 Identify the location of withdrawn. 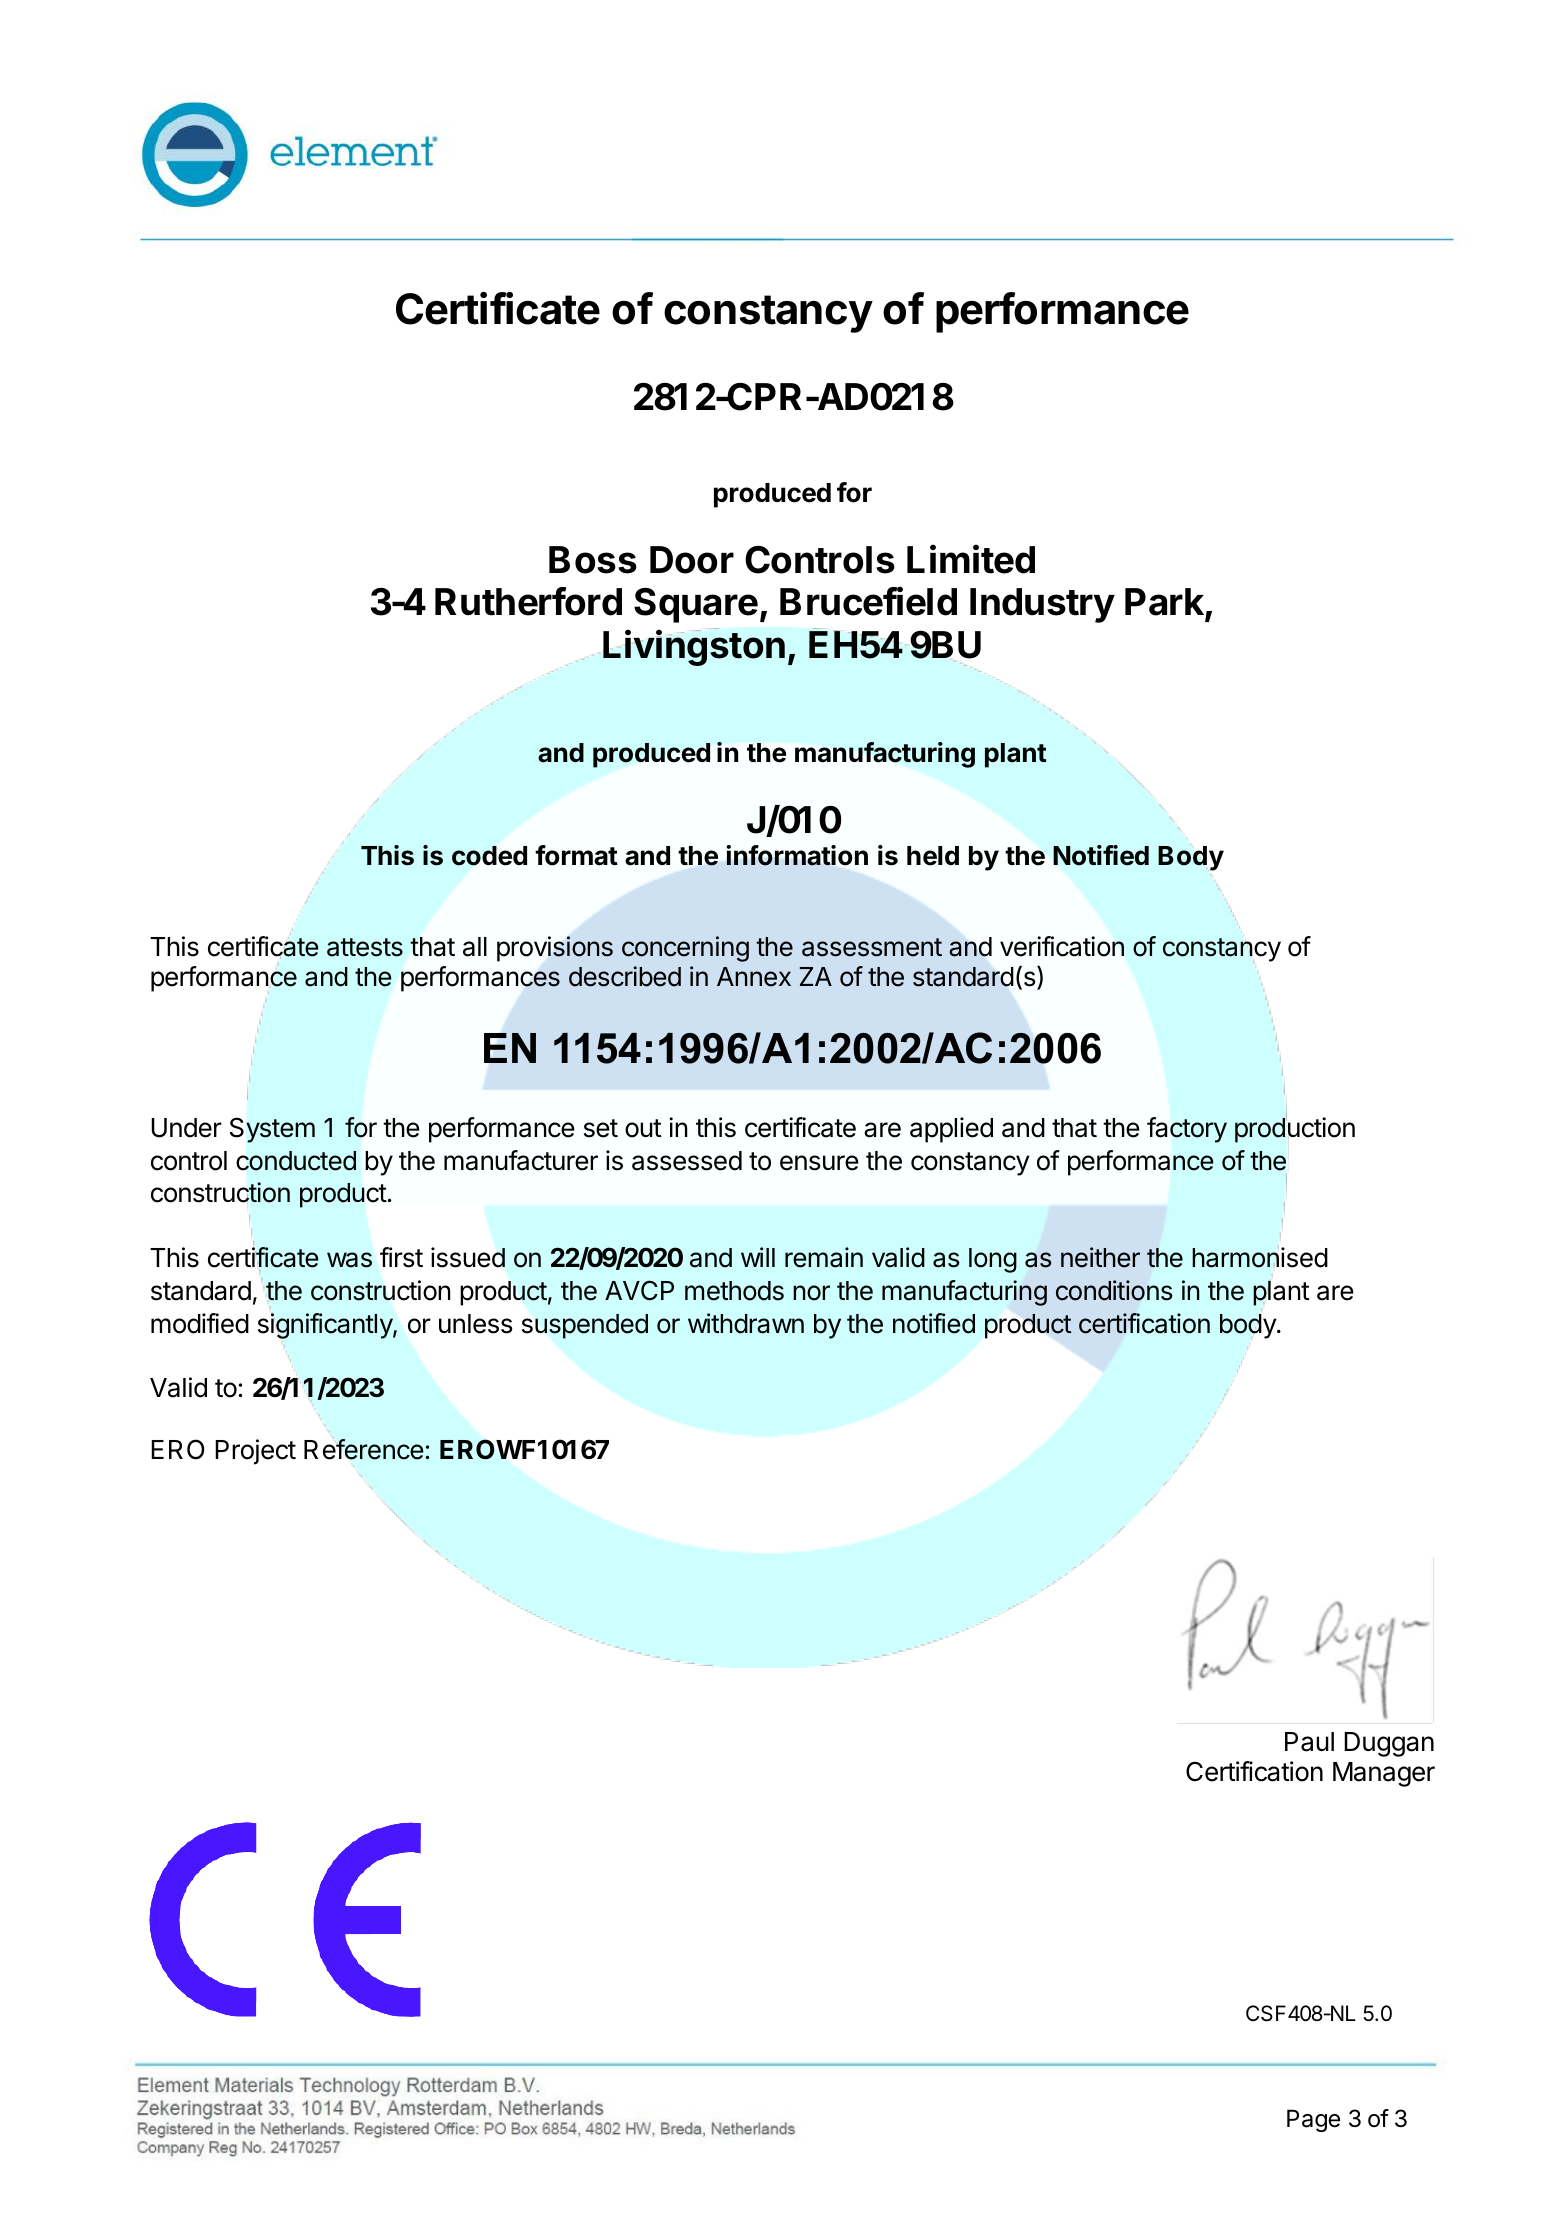
(746, 1323).
